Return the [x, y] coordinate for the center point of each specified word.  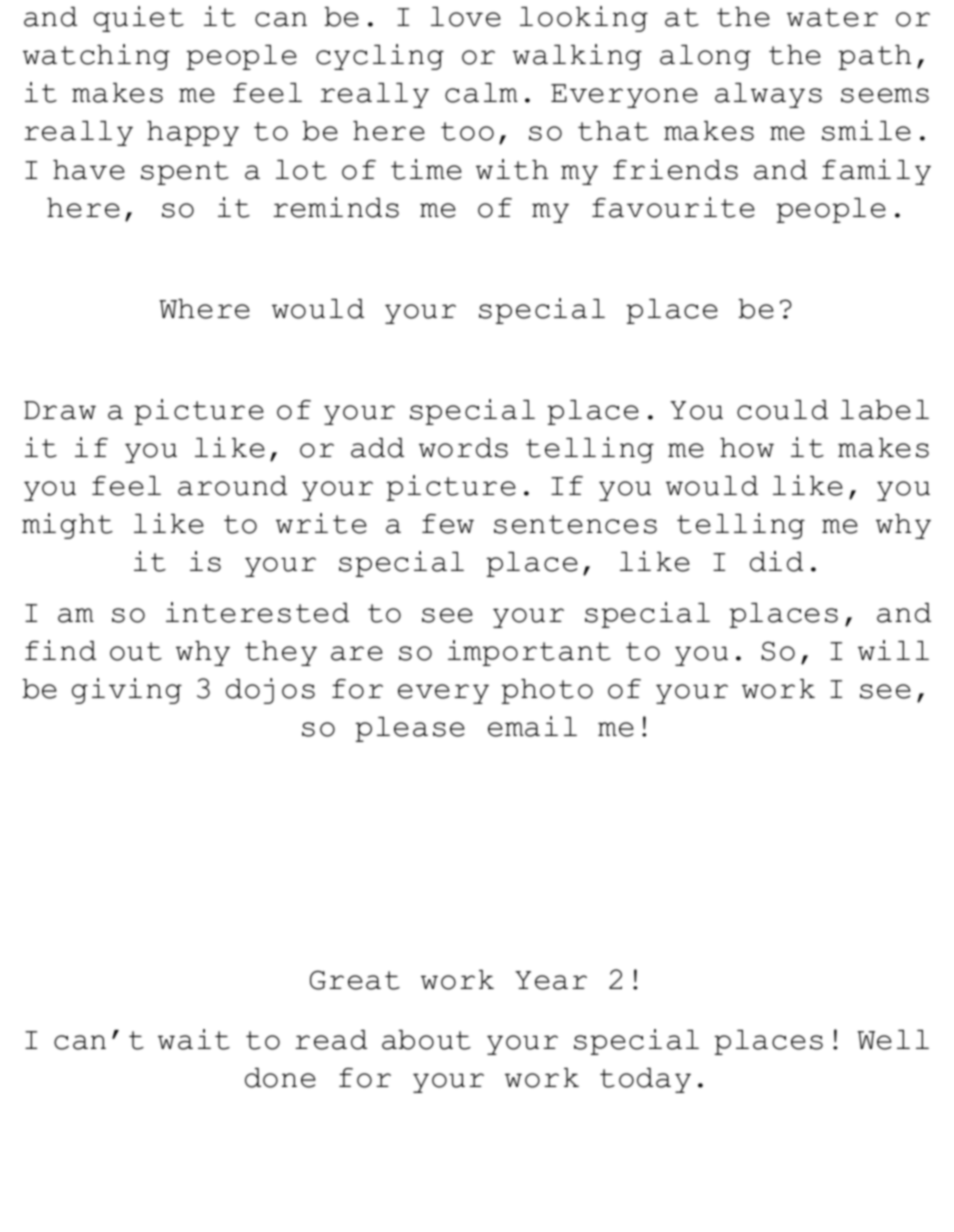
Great [355, 980]
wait [194, 1039]
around [232, 486]
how [747, 448]
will [893, 650]
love [466, 17]
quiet [139, 19]
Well [893, 1040]
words [463, 448]
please [410, 729]
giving [127, 691]
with [512, 169]
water [832, 17]
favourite [673, 207]
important [529, 653]
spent [185, 173]
